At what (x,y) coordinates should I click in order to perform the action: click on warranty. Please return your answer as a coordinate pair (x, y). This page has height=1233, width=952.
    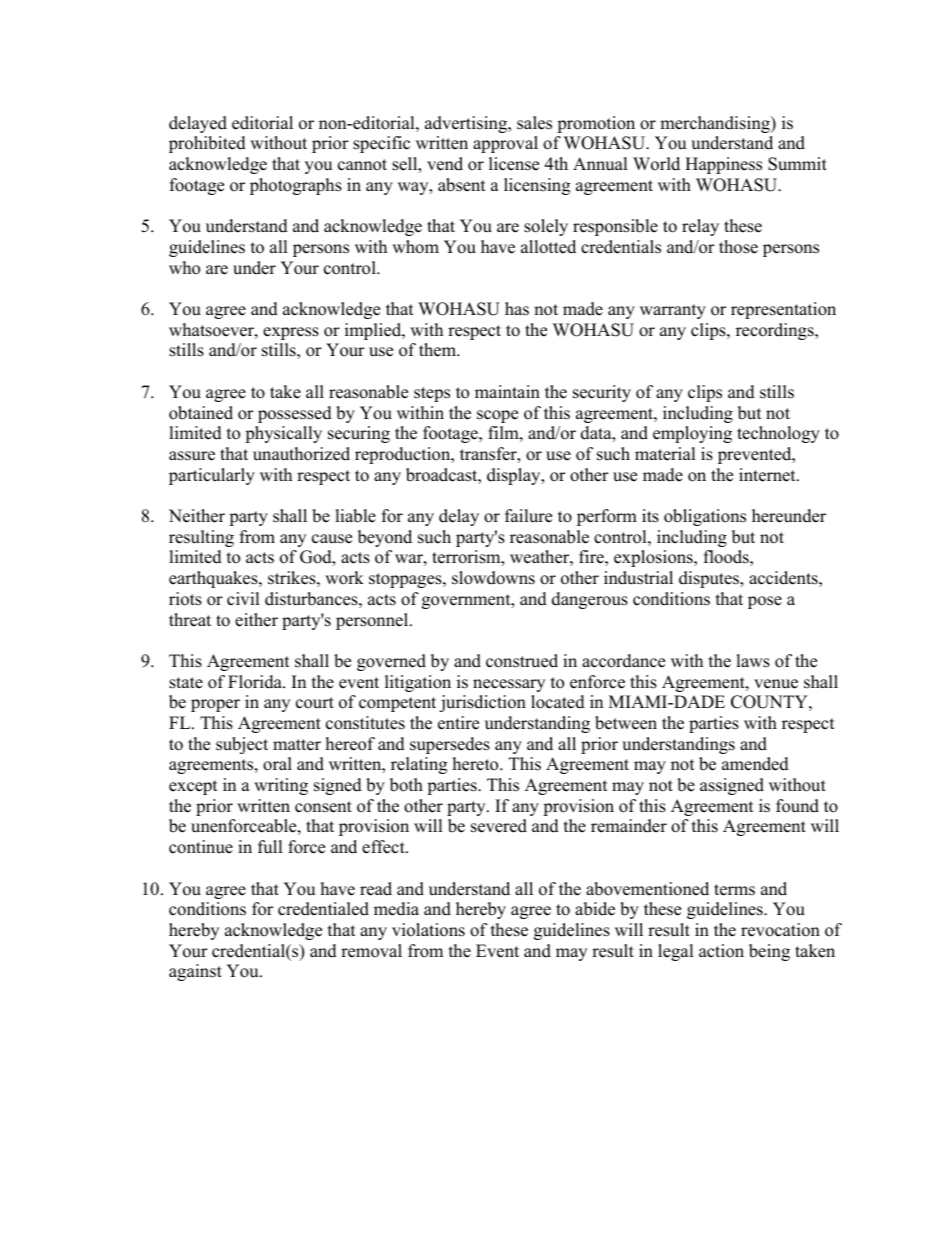
    Looking at the image, I should click on (673, 311).
